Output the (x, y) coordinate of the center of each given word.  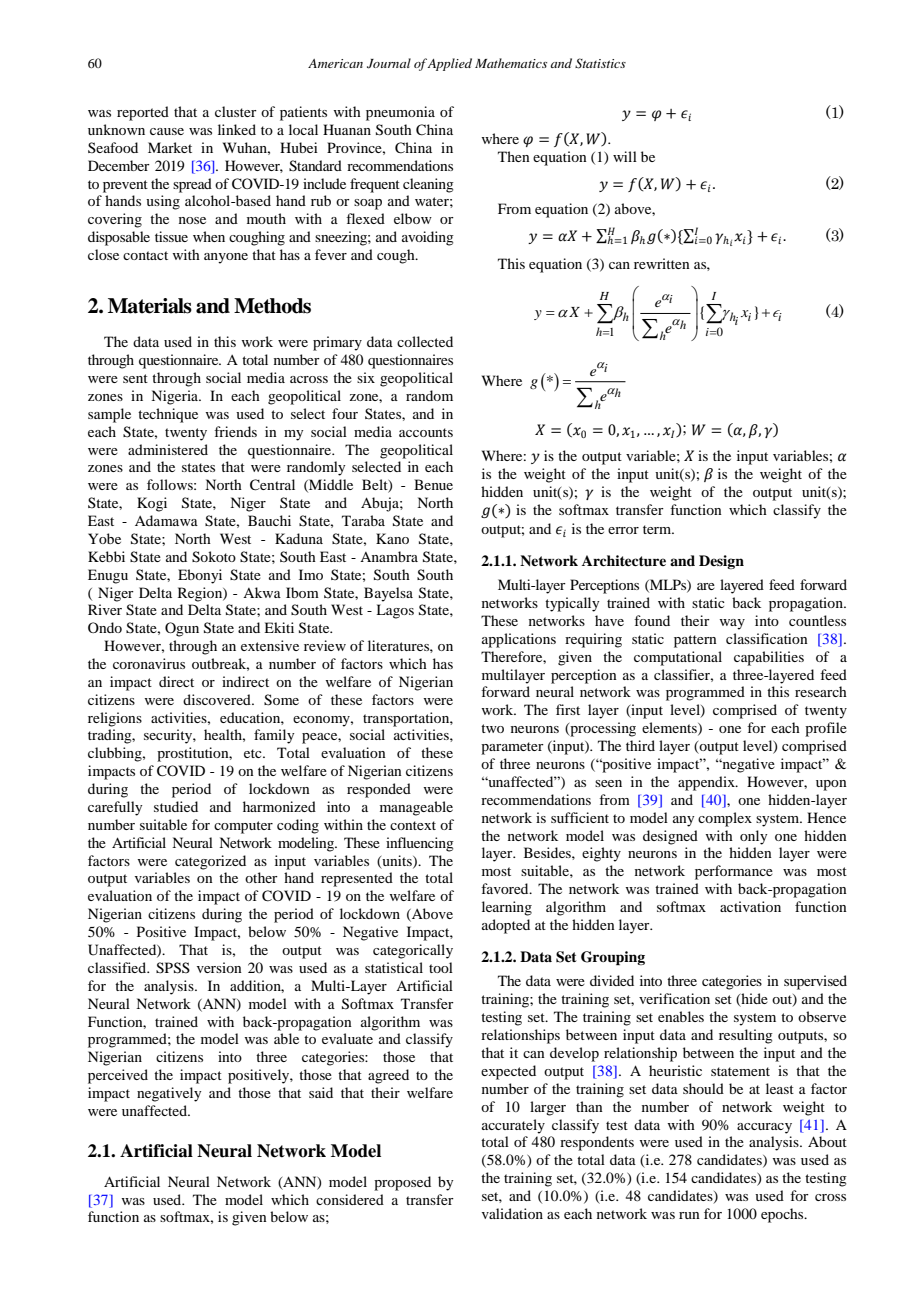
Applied (449, 64)
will (625, 156)
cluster (236, 111)
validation (512, 1213)
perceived (118, 1076)
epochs (783, 1215)
